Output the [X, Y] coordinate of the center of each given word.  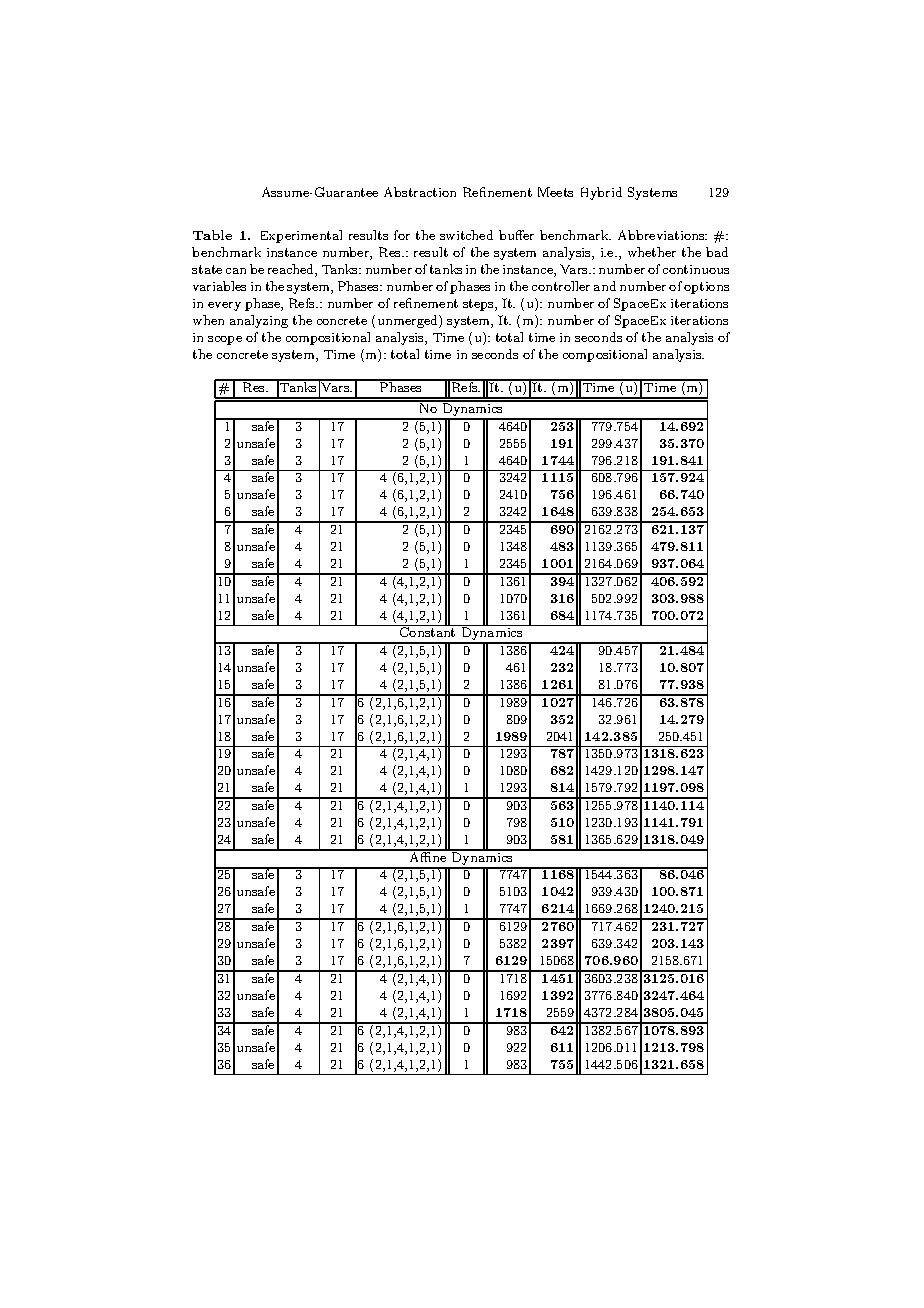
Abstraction [420, 192]
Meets [555, 192]
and [605, 286]
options [706, 288]
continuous [696, 269]
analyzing [259, 321]
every [224, 306]
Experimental [301, 236]
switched [466, 235]
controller [561, 286]
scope [225, 340]
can [236, 271]
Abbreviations [662, 235]
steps [479, 305]
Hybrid [601, 193]
